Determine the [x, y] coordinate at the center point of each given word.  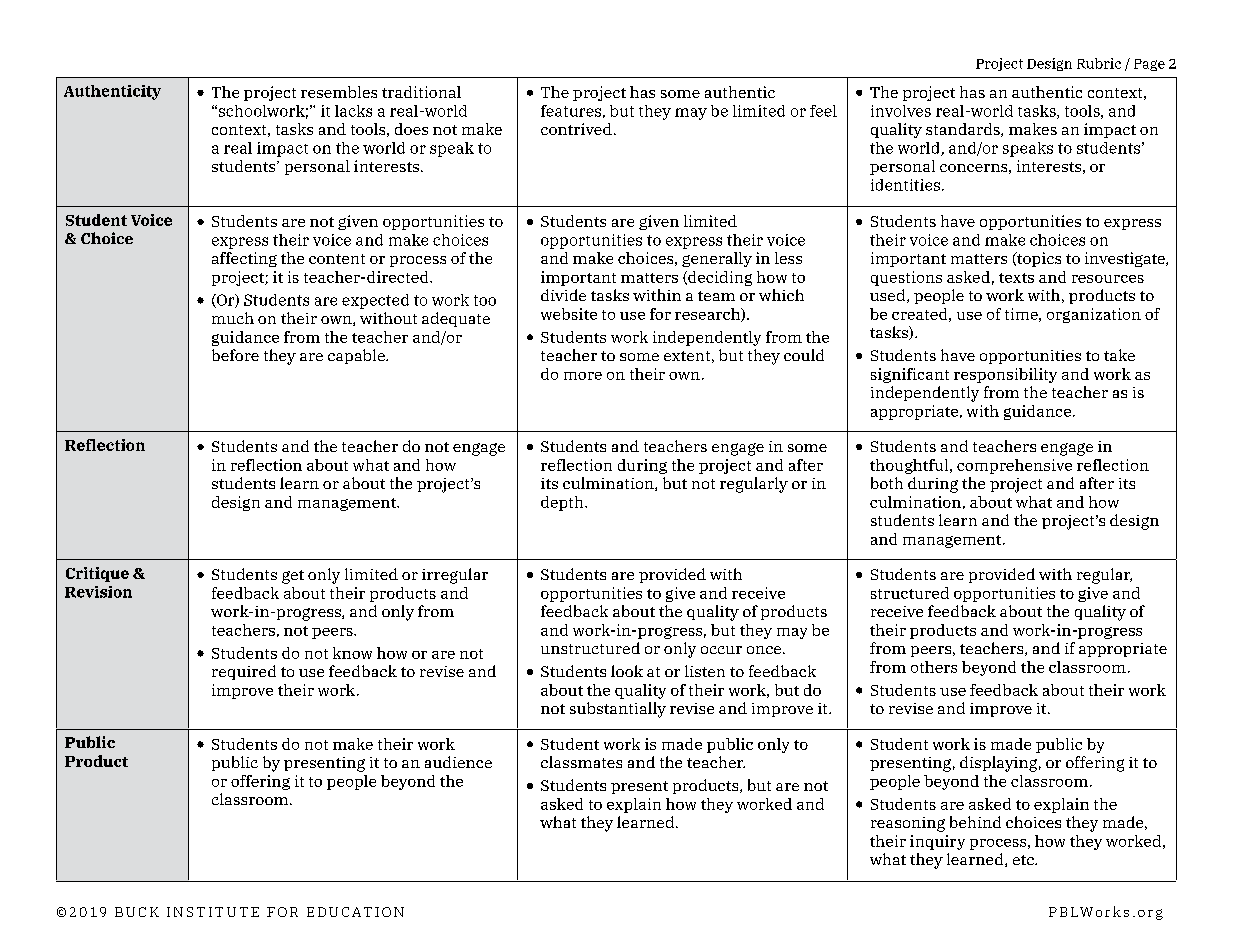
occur [721, 650]
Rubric [1099, 63]
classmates [581, 762]
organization [1094, 315]
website [569, 314]
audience [458, 762]
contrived [576, 129]
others [934, 667]
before [235, 355]
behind [975, 822]
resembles [339, 92]
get [293, 577]
